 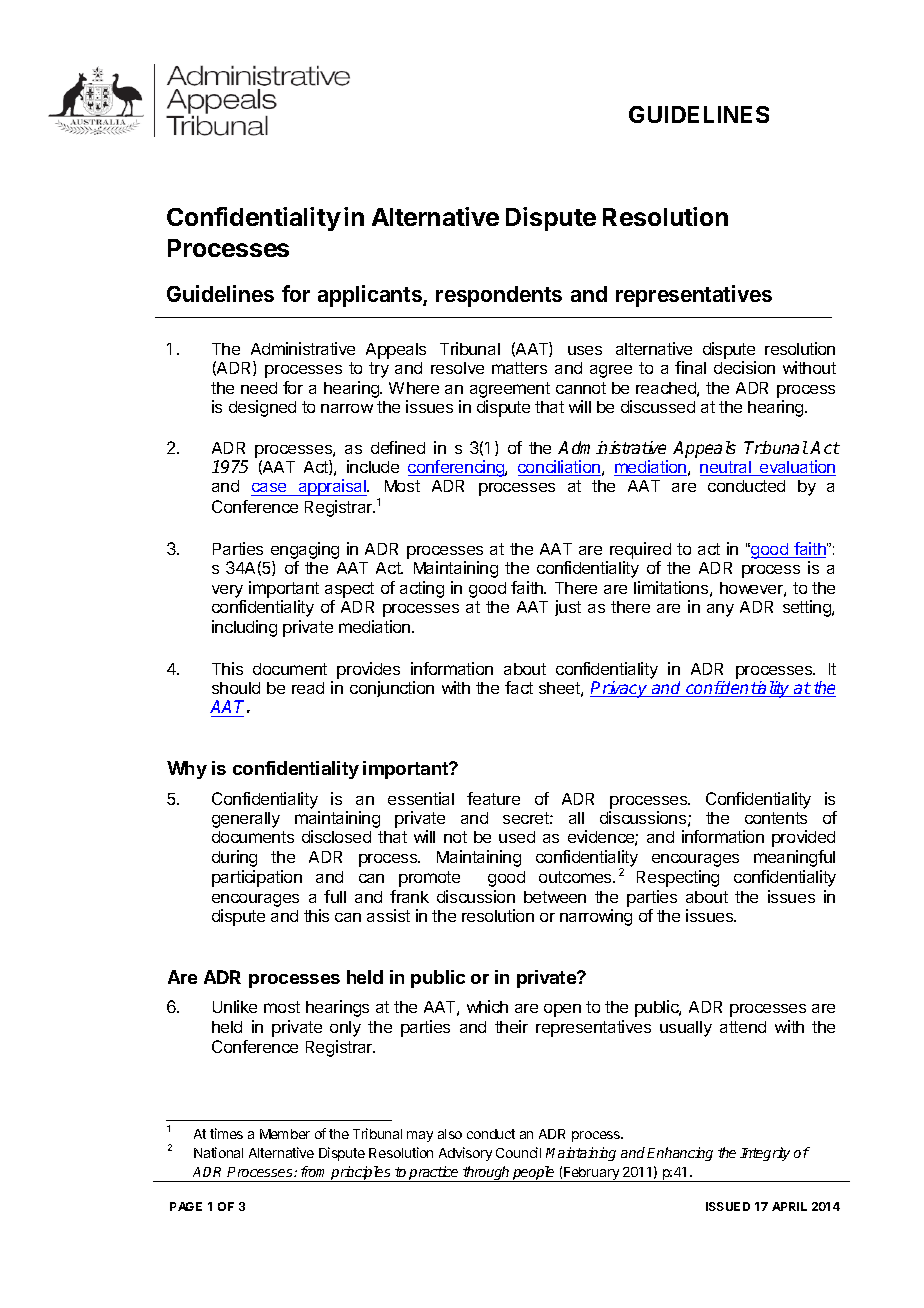 What do you see at coordinates (493, 798) in the image?
I see `feature` at bounding box center [493, 798].
